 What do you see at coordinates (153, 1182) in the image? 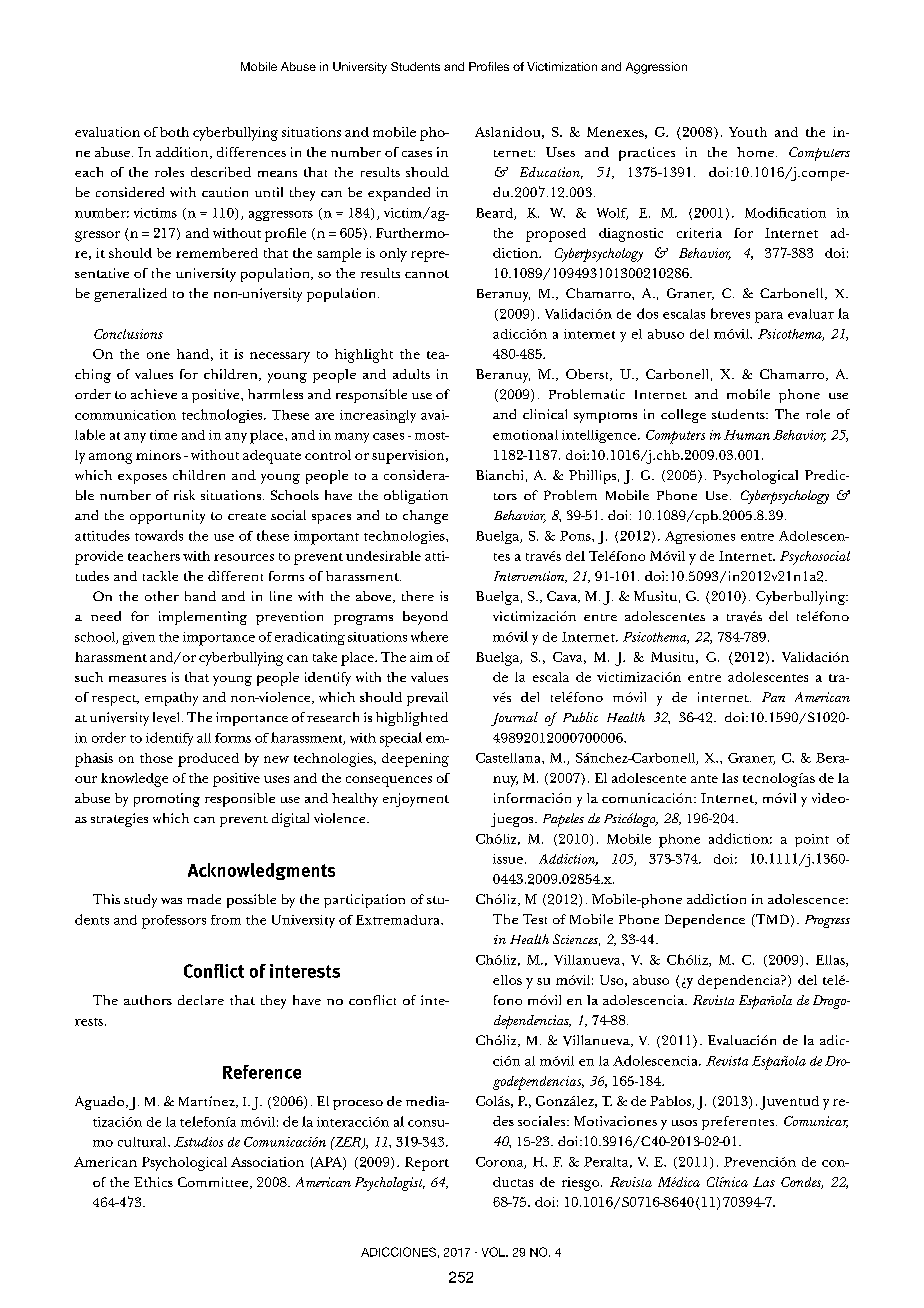
I see `Ethics` at bounding box center [153, 1182].
